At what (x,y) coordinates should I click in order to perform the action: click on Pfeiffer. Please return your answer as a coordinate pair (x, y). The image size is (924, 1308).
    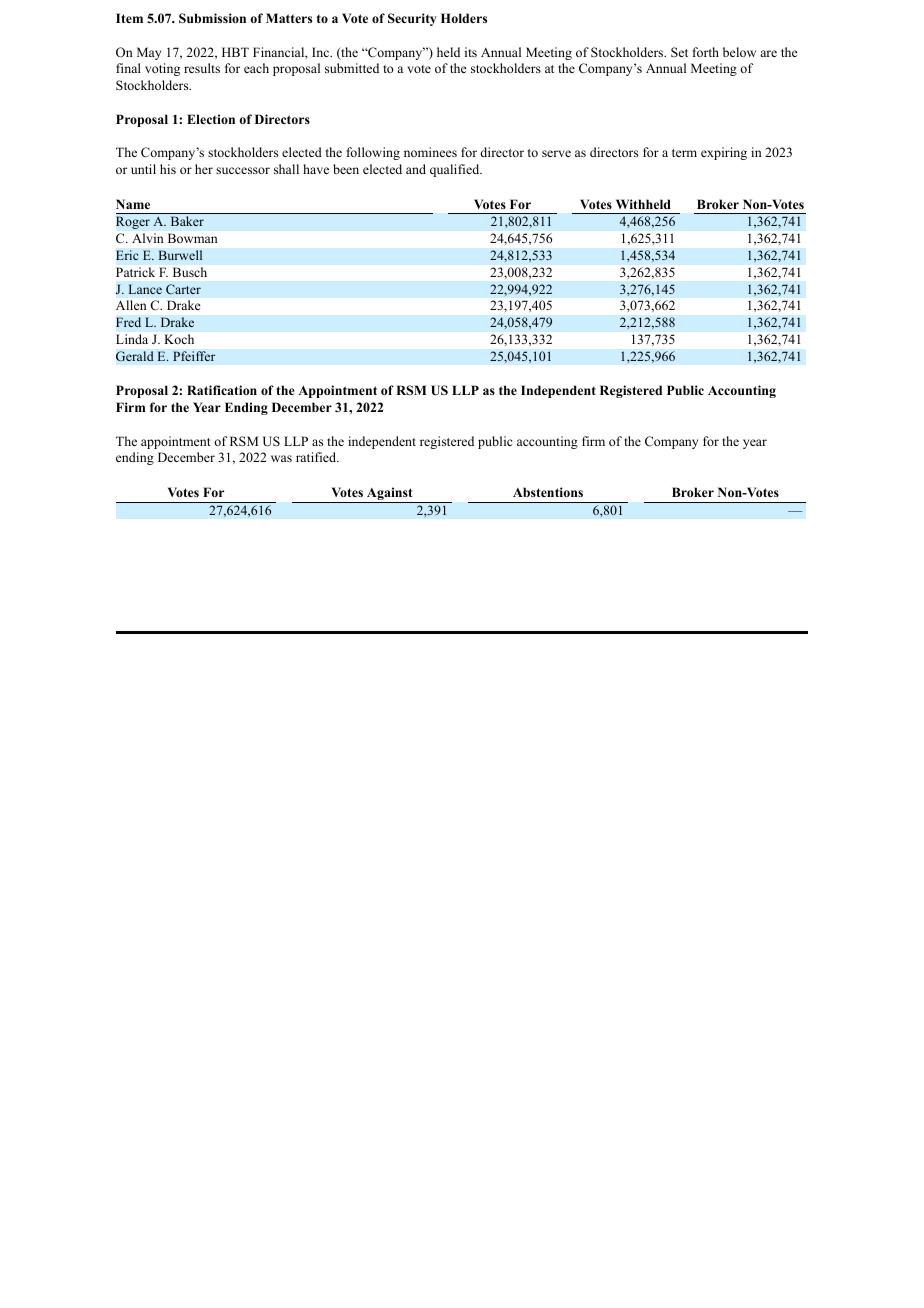
    Looking at the image, I should click on (194, 356).
